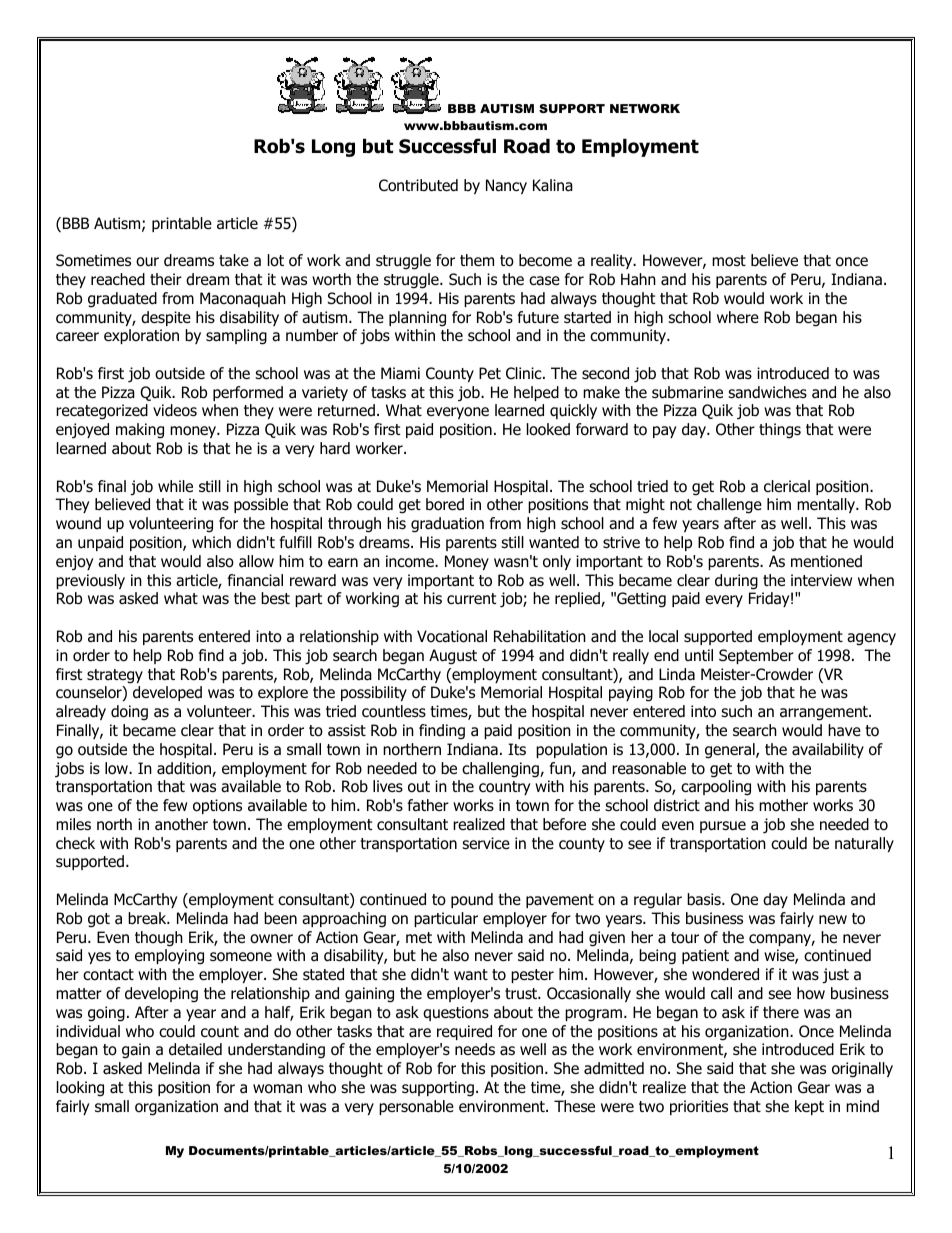 The image size is (952, 1233). Describe the element at coordinates (175, 486) in the screenshot. I see `while` at that location.
